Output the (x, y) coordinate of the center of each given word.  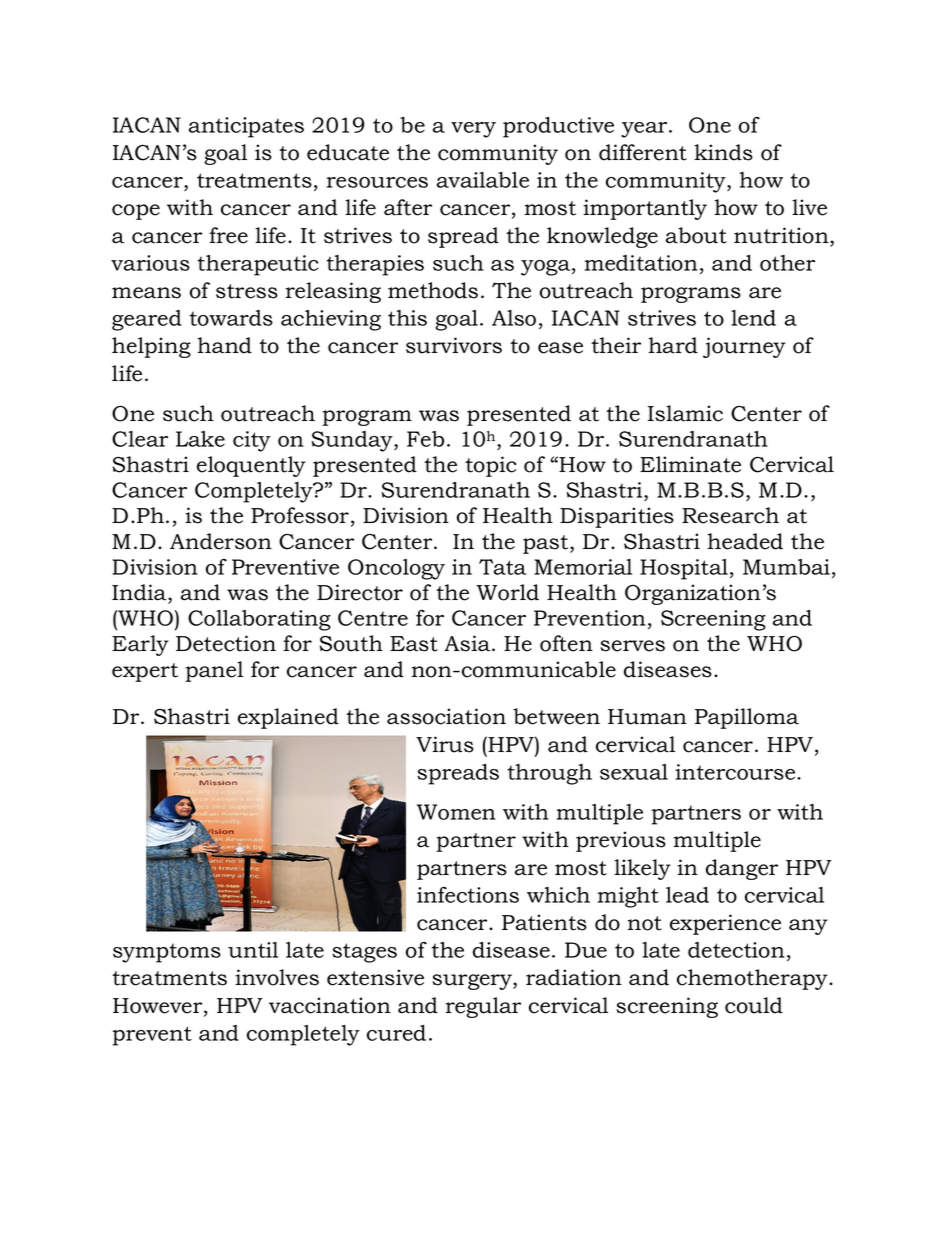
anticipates (246, 127)
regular (483, 1007)
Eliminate (690, 464)
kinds (723, 152)
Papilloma (747, 718)
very (473, 130)
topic (491, 466)
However (159, 1007)
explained (288, 718)
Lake (200, 439)
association (446, 716)
